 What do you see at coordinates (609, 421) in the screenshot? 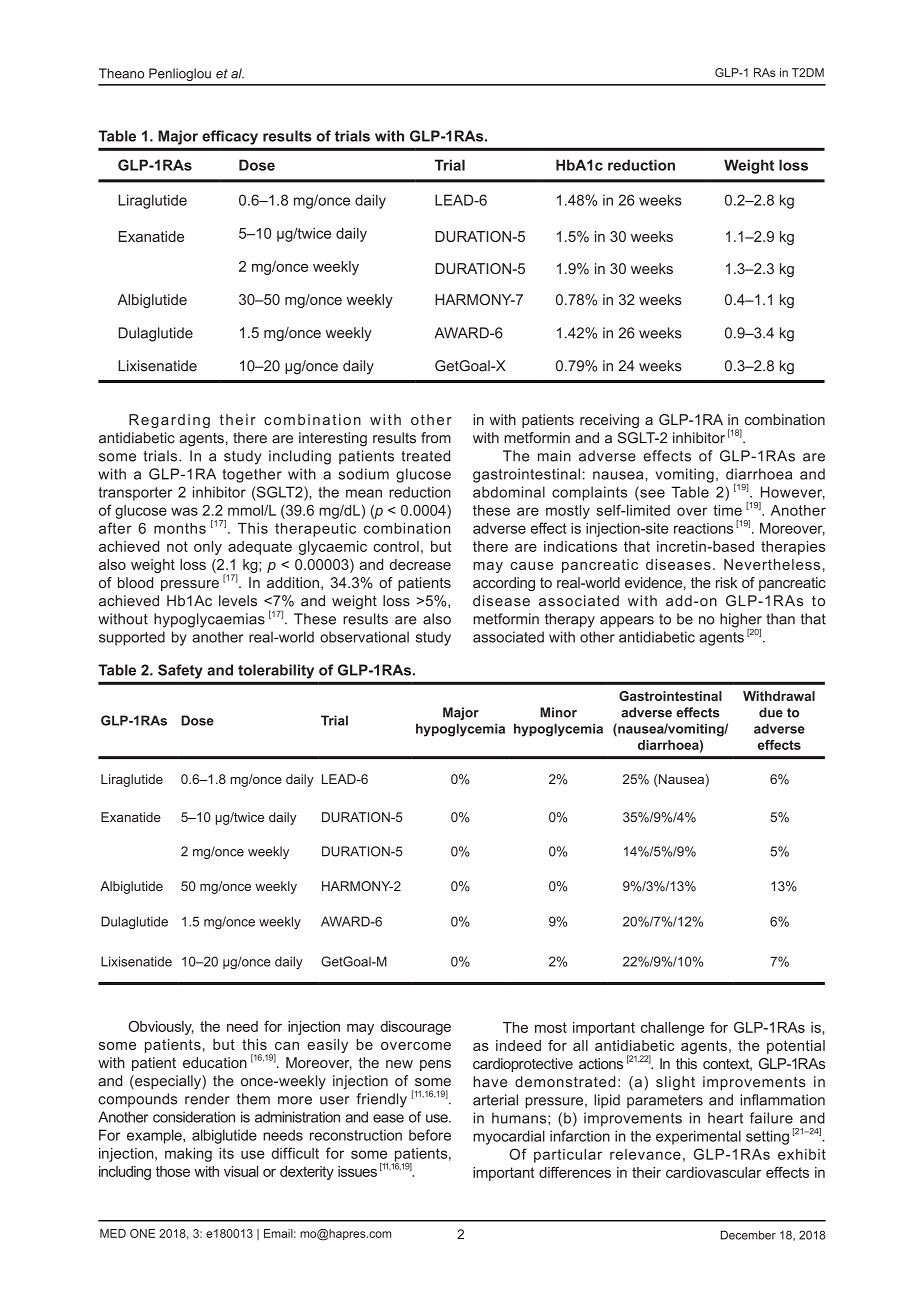
I see `receiving` at bounding box center [609, 421].
